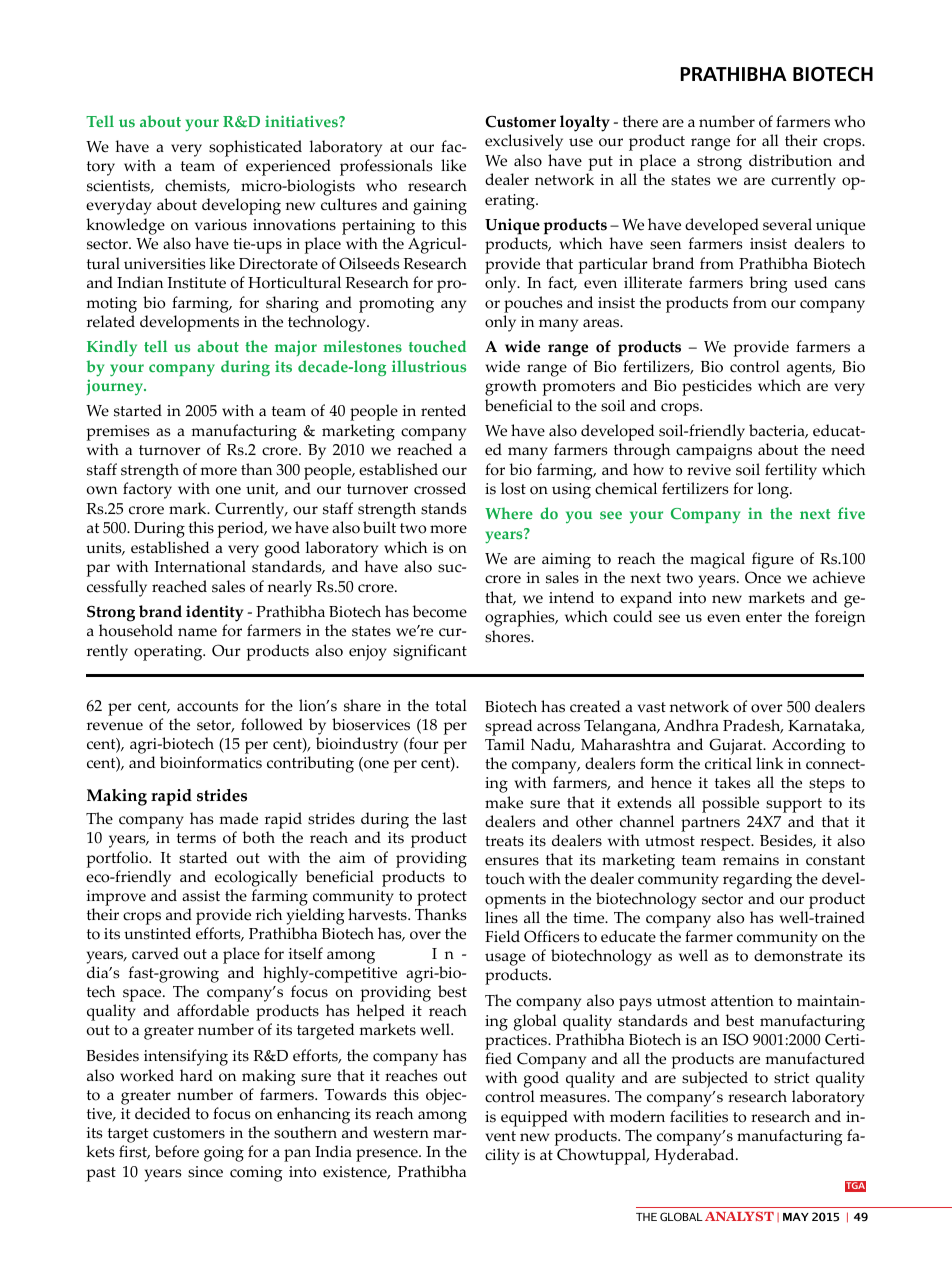  Describe the element at coordinates (255, 148) in the screenshot. I see `sophisticated` at that location.
